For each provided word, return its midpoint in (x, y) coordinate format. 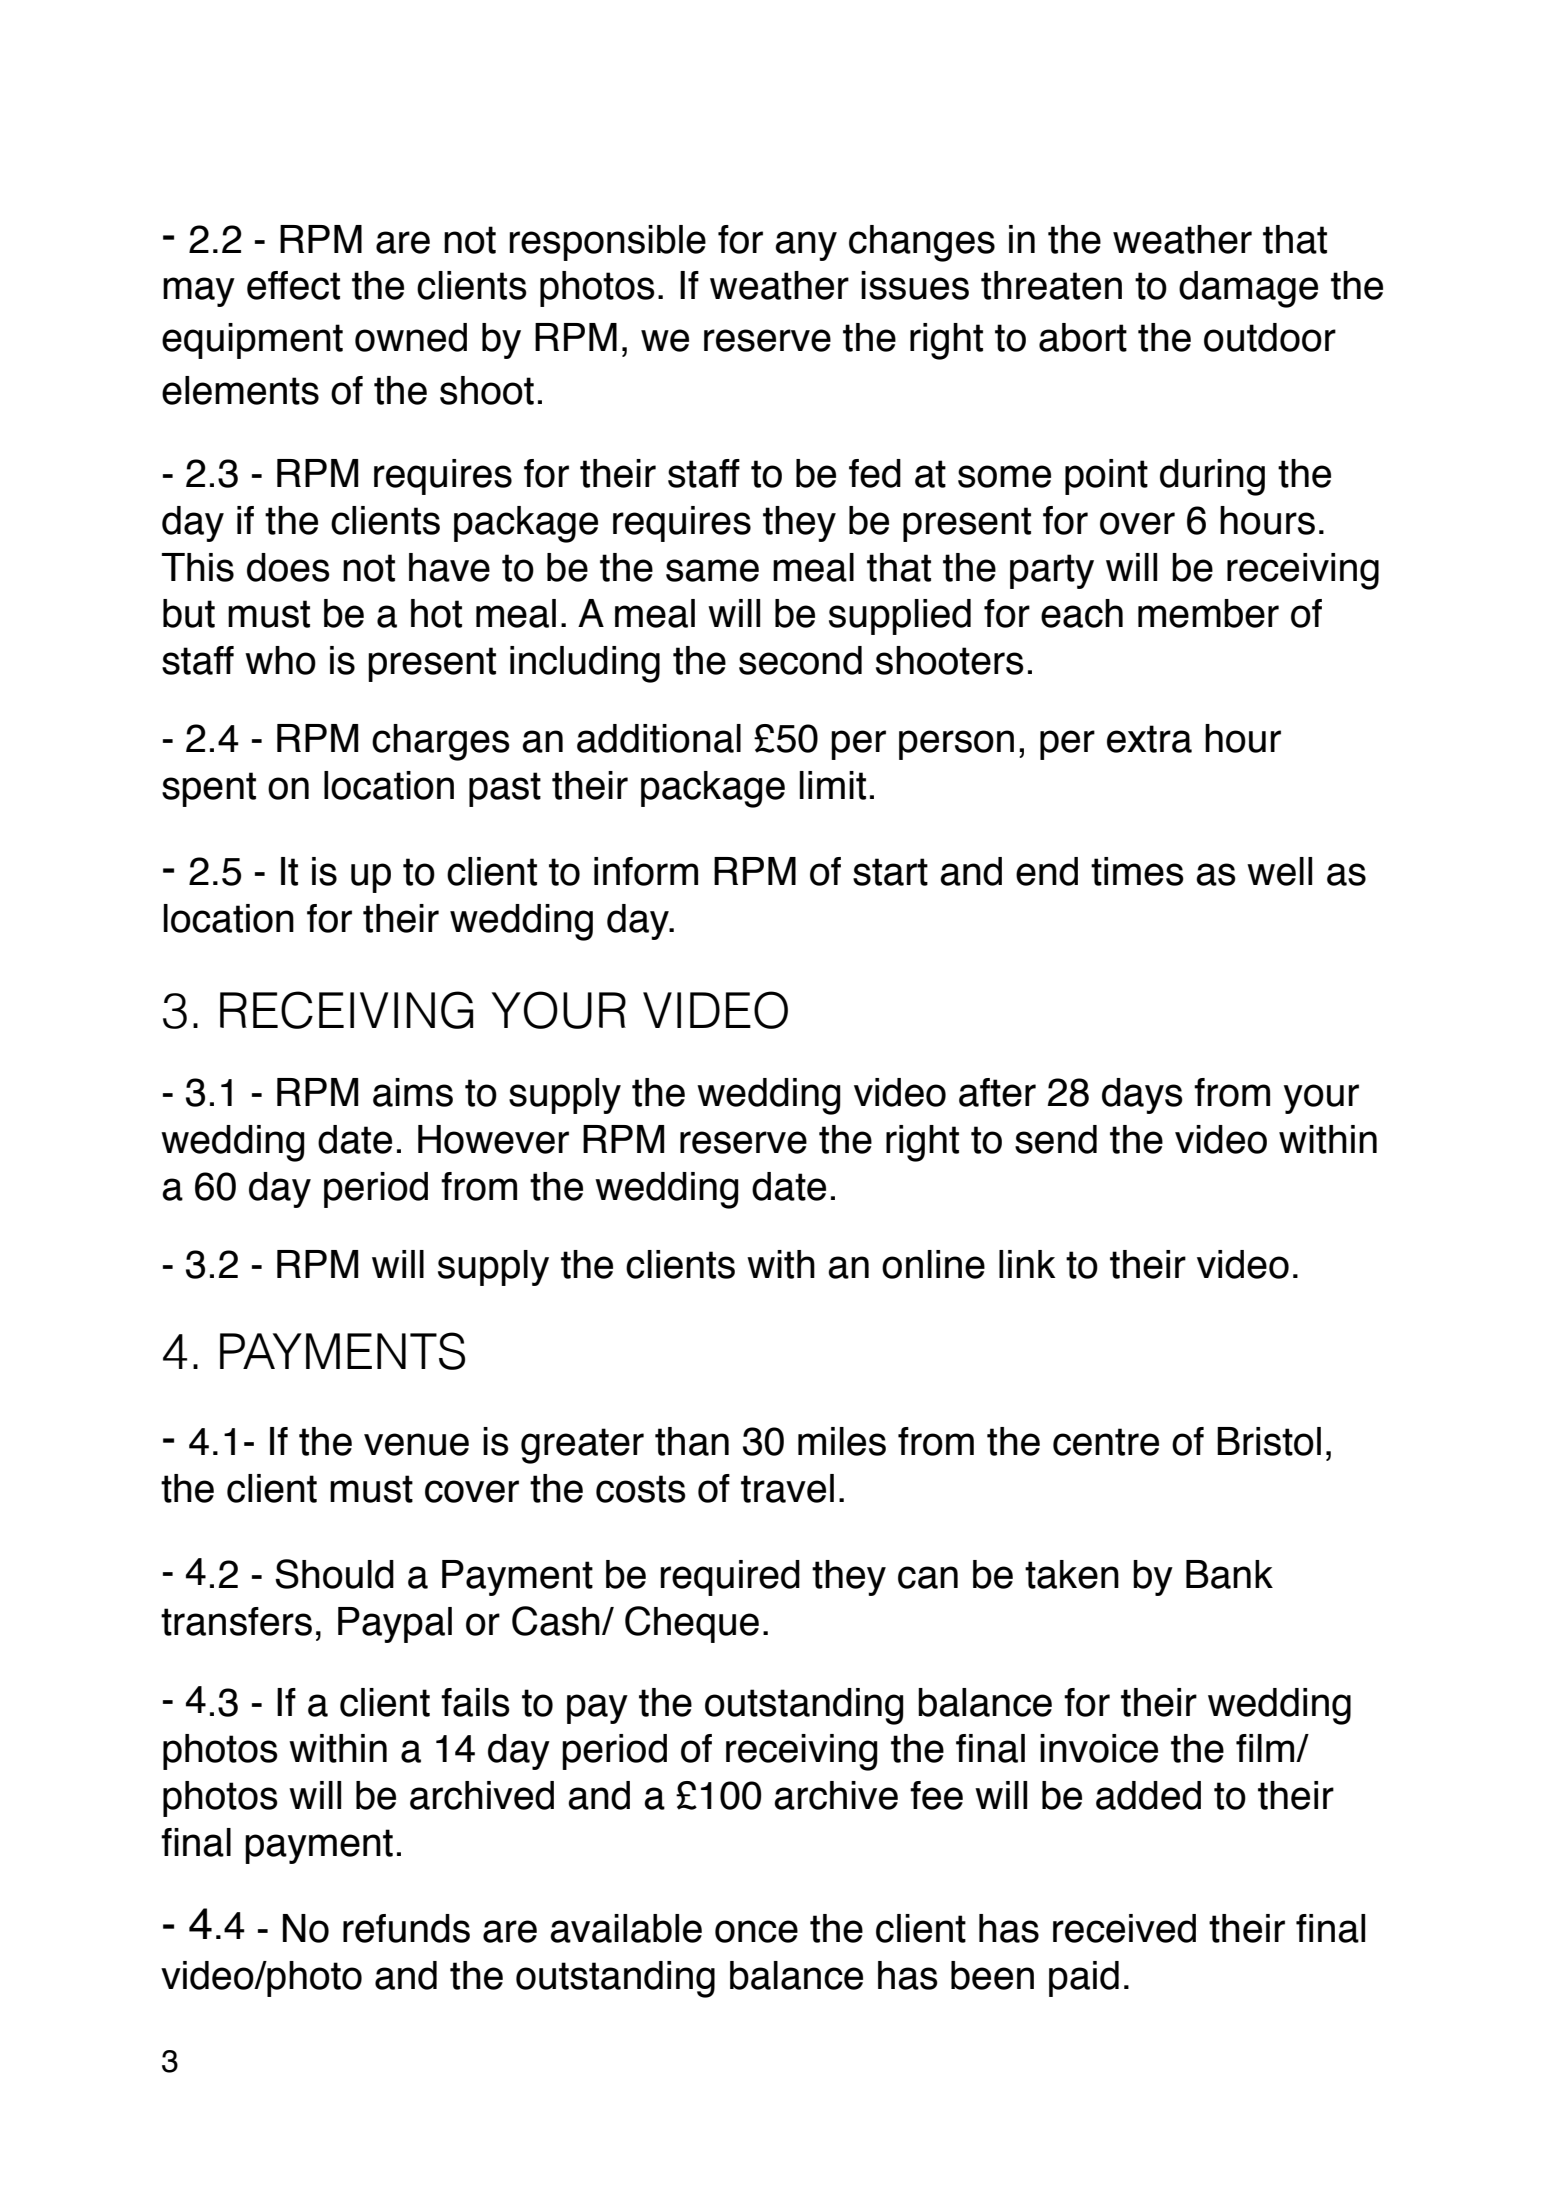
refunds (406, 1928)
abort (1083, 337)
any (806, 246)
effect (293, 285)
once (756, 1931)
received (1124, 1928)
